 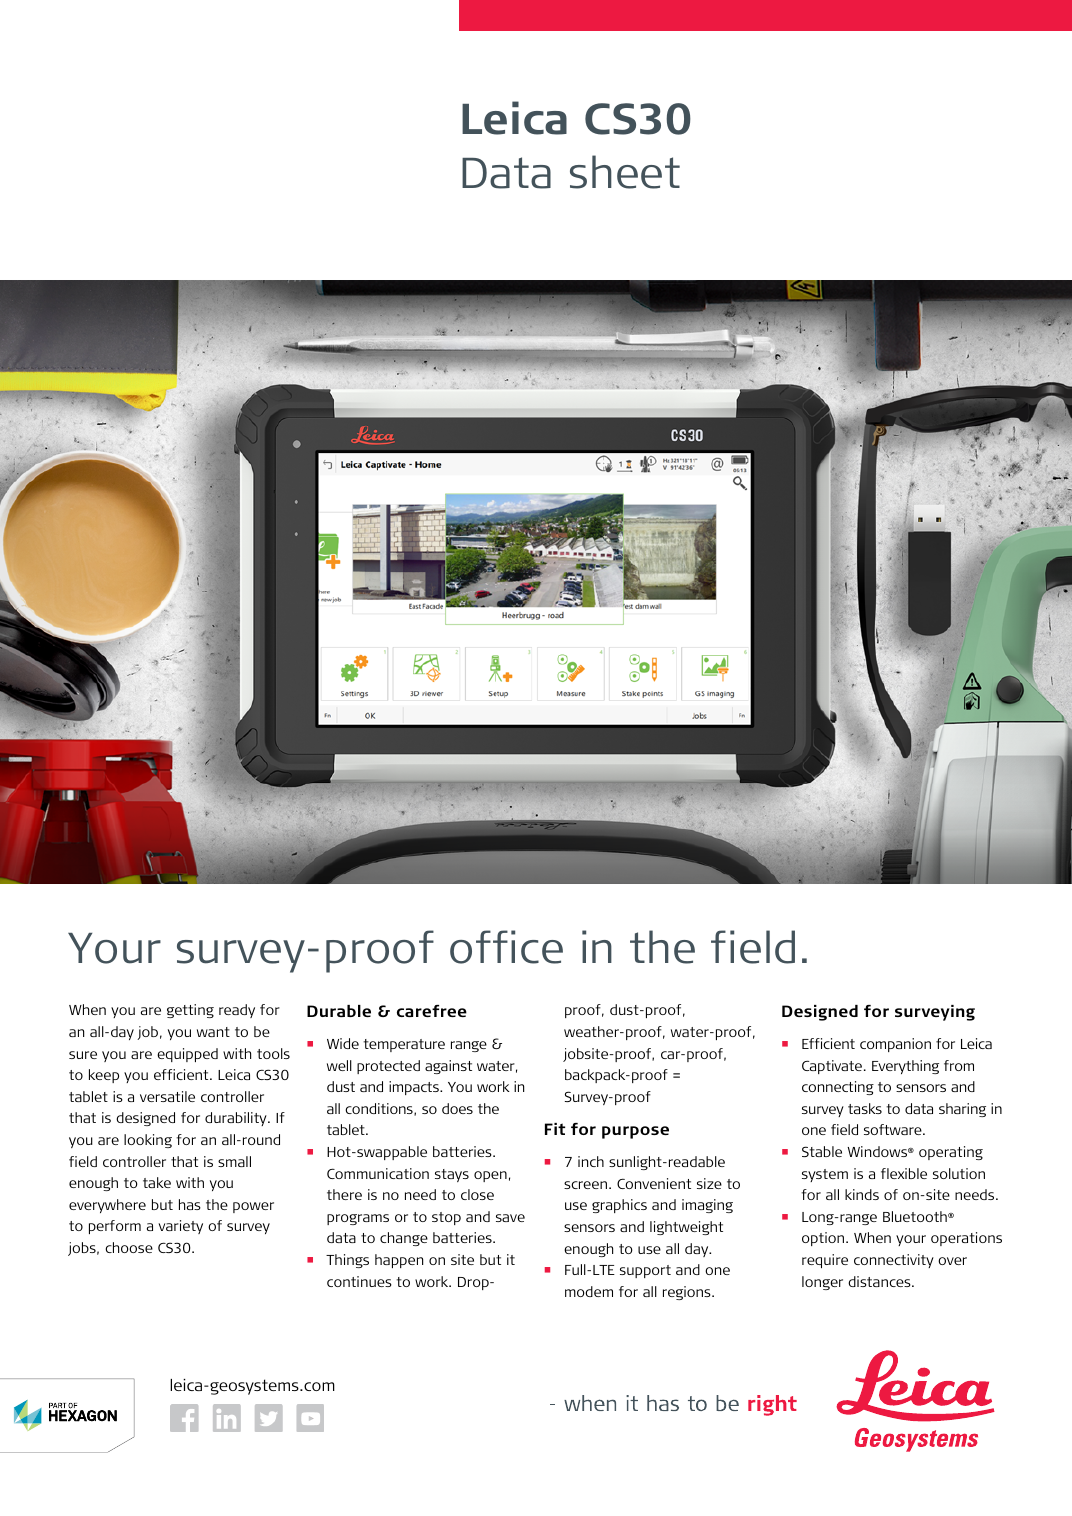 What do you see at coordinates (237, 1011) in the screenshot?
I see `ready` at bounding box center [237, 1011].
